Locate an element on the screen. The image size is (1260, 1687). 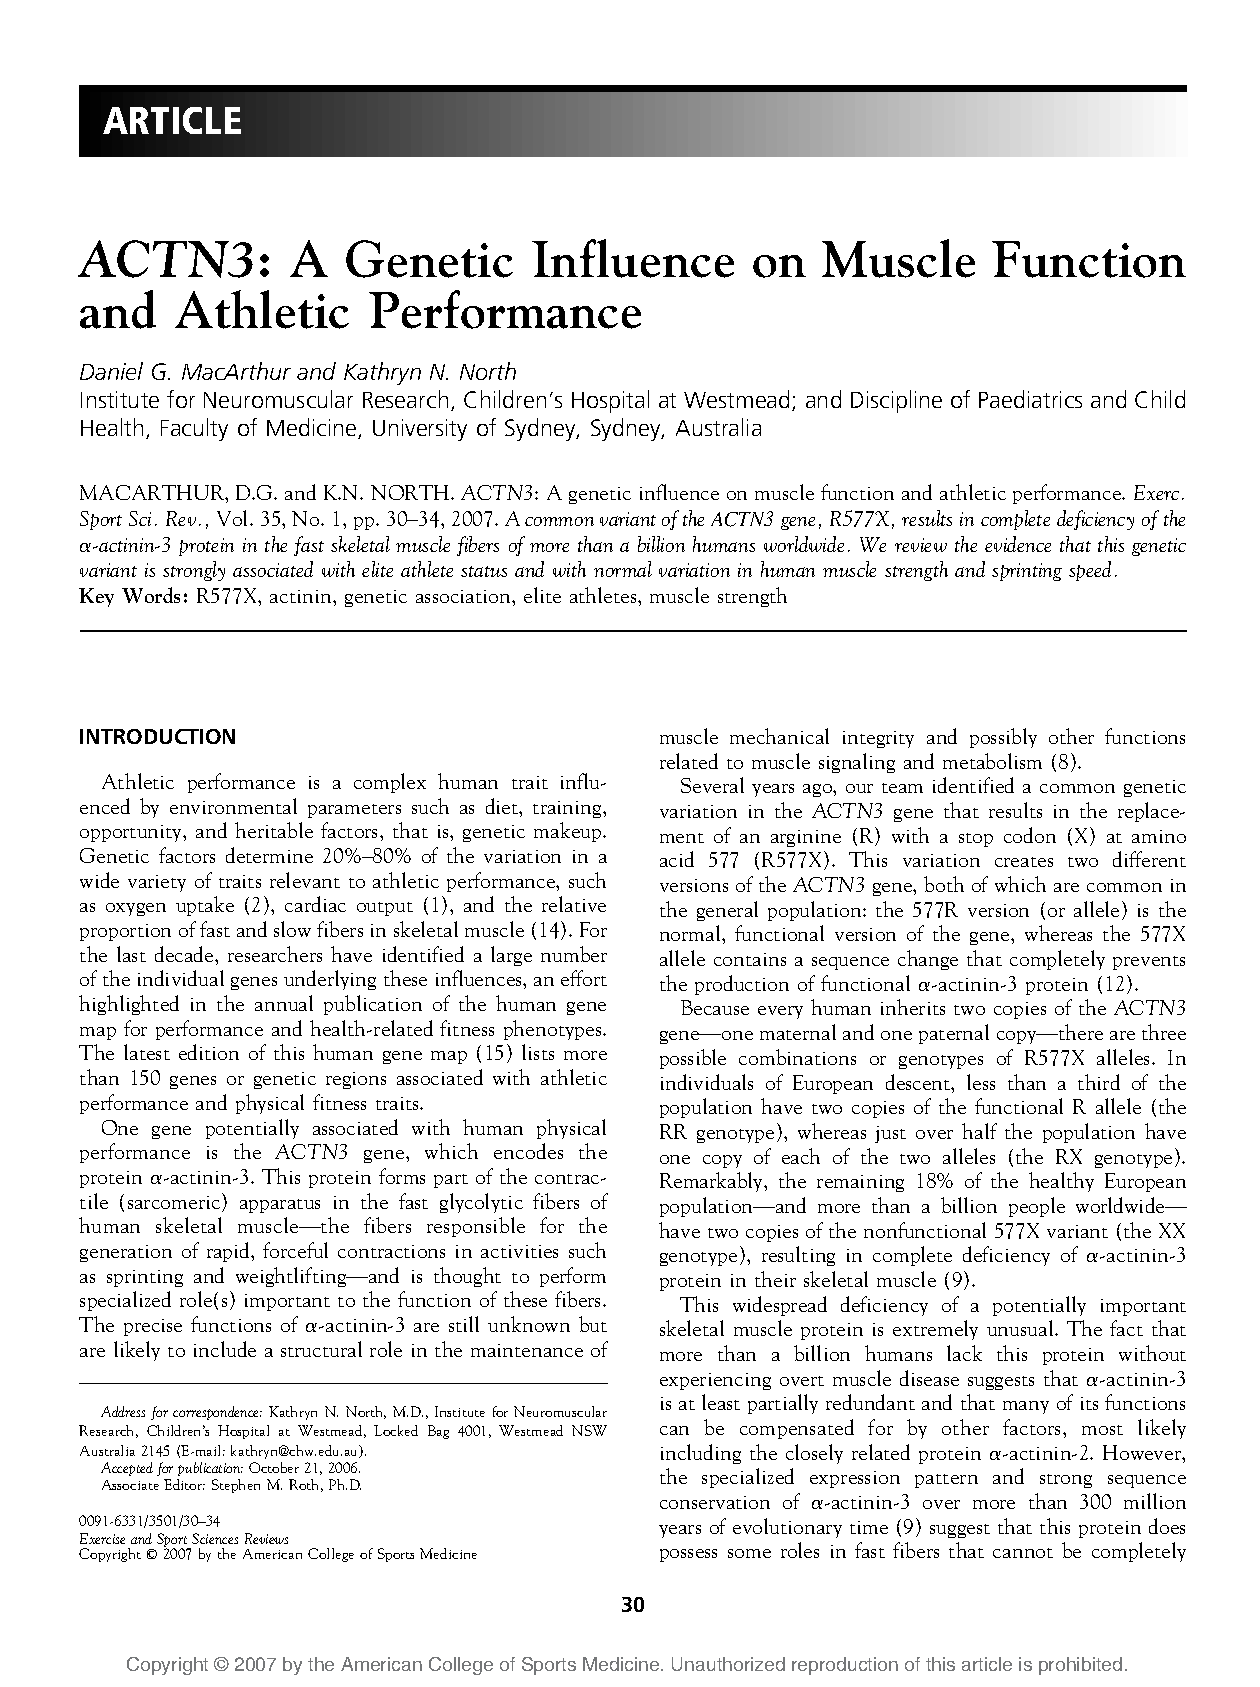
Faculty is located at coordinates (194, 429).
